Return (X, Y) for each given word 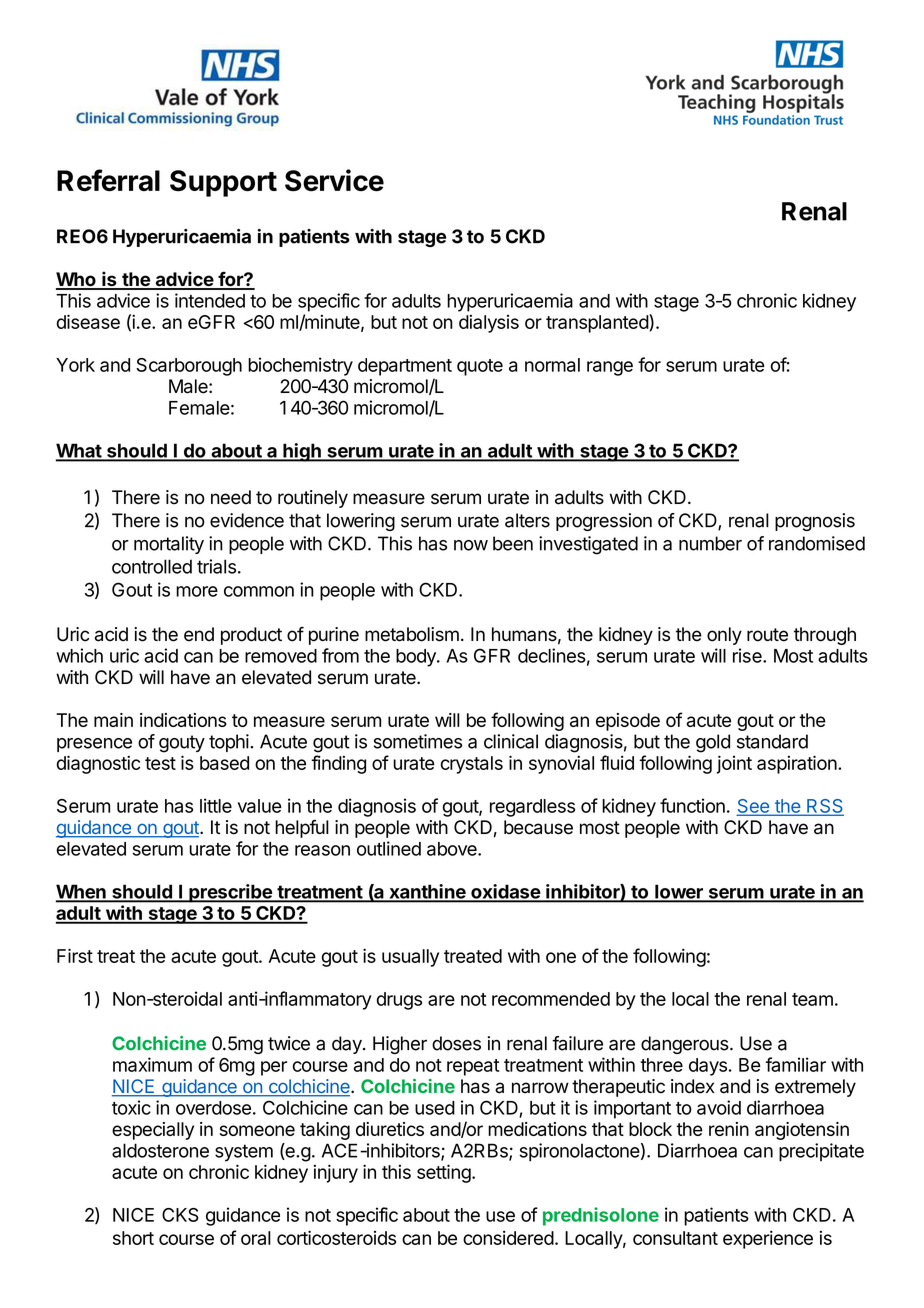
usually (410, 958)
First (75, 955)
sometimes (418, 741)
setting (444, 1173)
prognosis (815, 522)
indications (183, 720)
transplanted (598, 323)
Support (223, 183)
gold (713, 743)
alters (527, 520)
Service (334, 180)
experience (768, 1239)
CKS (180, 1215)
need (231, 497)
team (812, 999)
